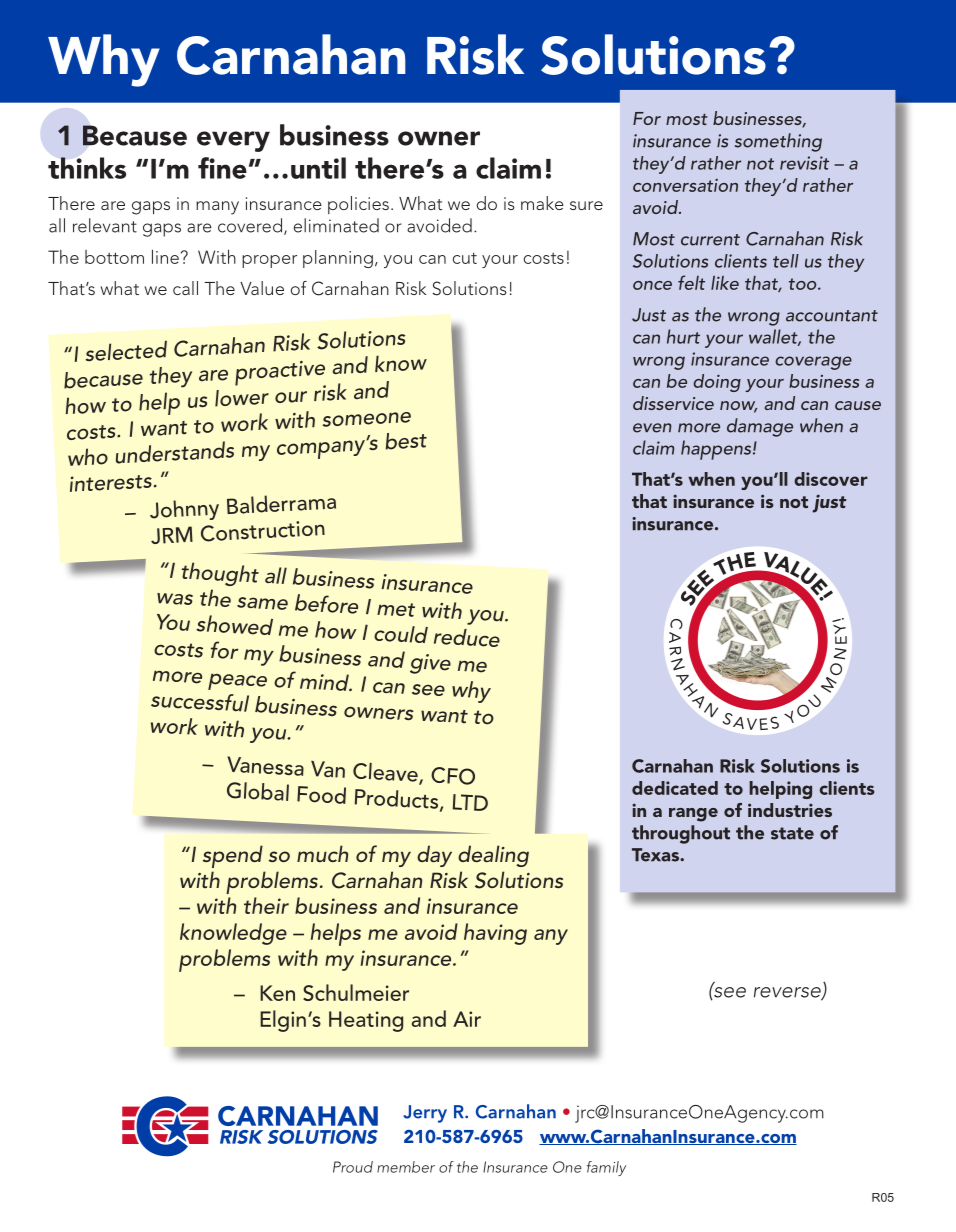 The width and height of the screenshot is (956, 1232). Describe the element at coordinates (790, 810) in the screenshot. I see `industries` at that location.
